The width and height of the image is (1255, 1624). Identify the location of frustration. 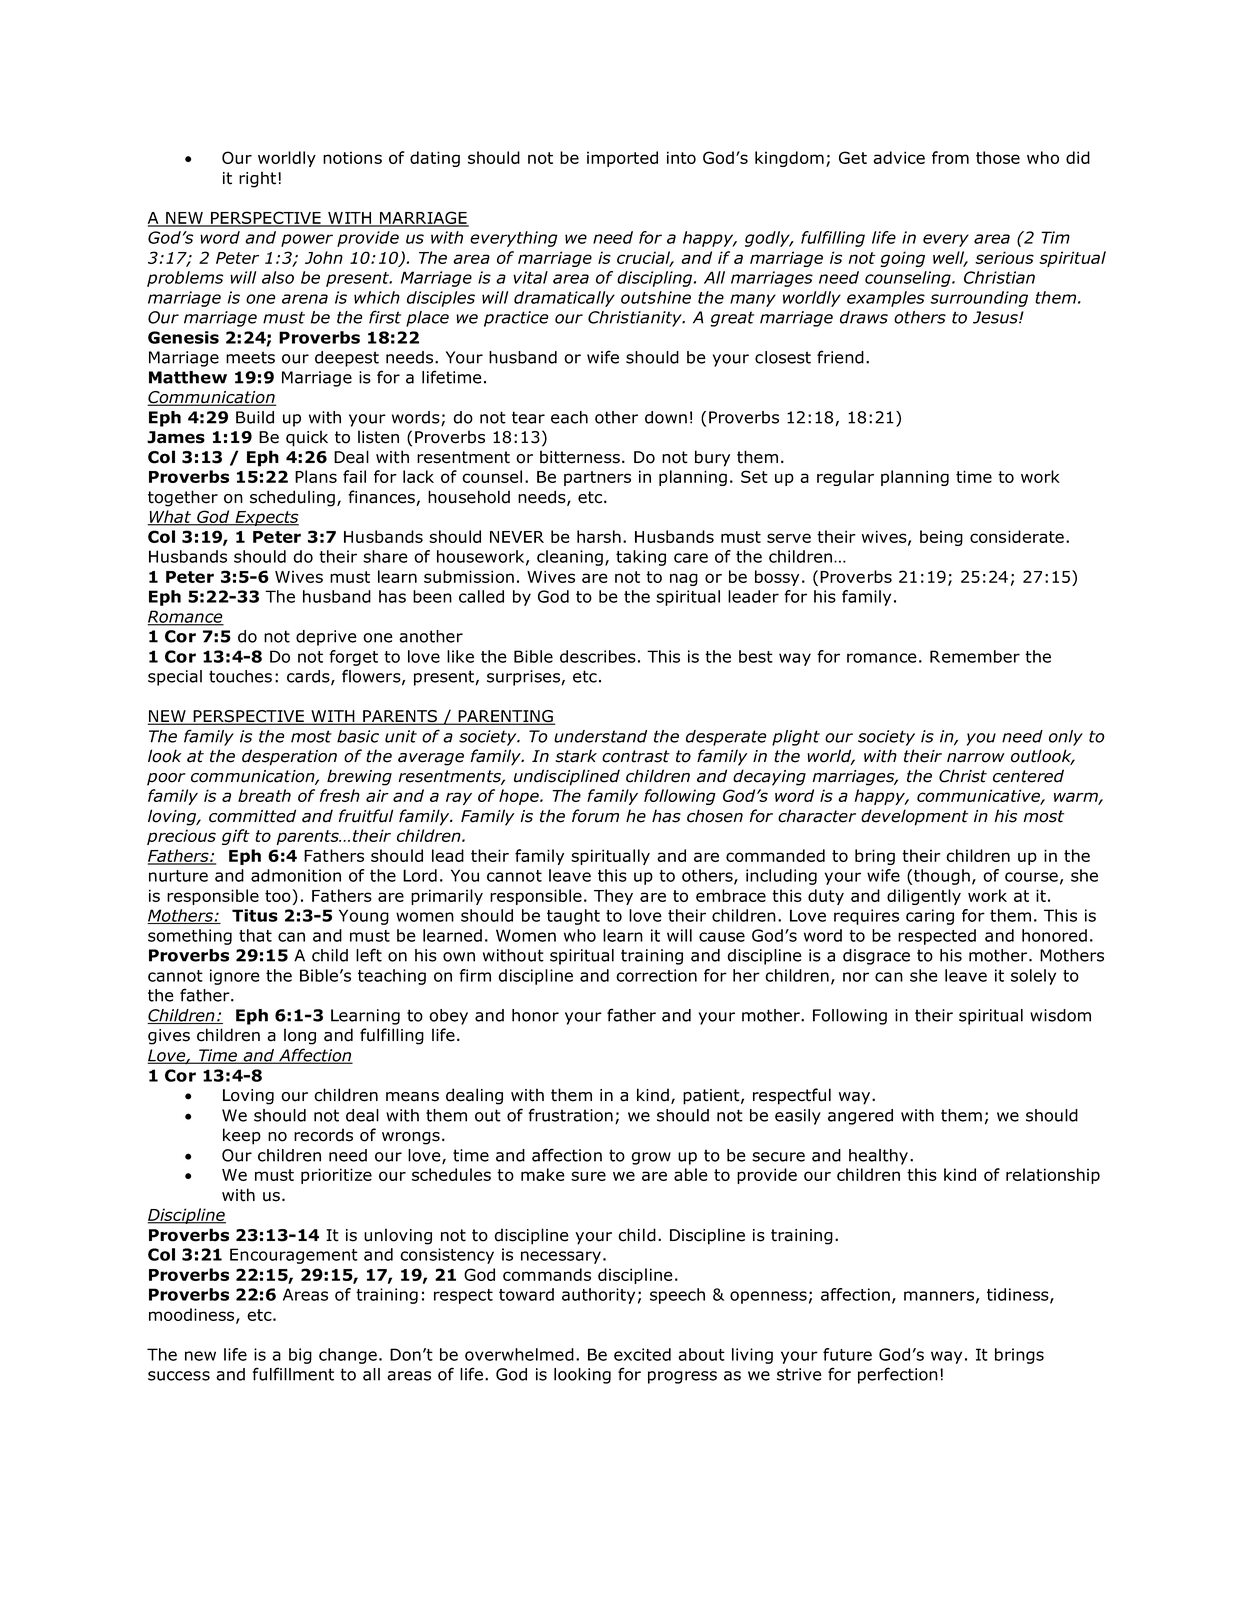
(570, 1115).
